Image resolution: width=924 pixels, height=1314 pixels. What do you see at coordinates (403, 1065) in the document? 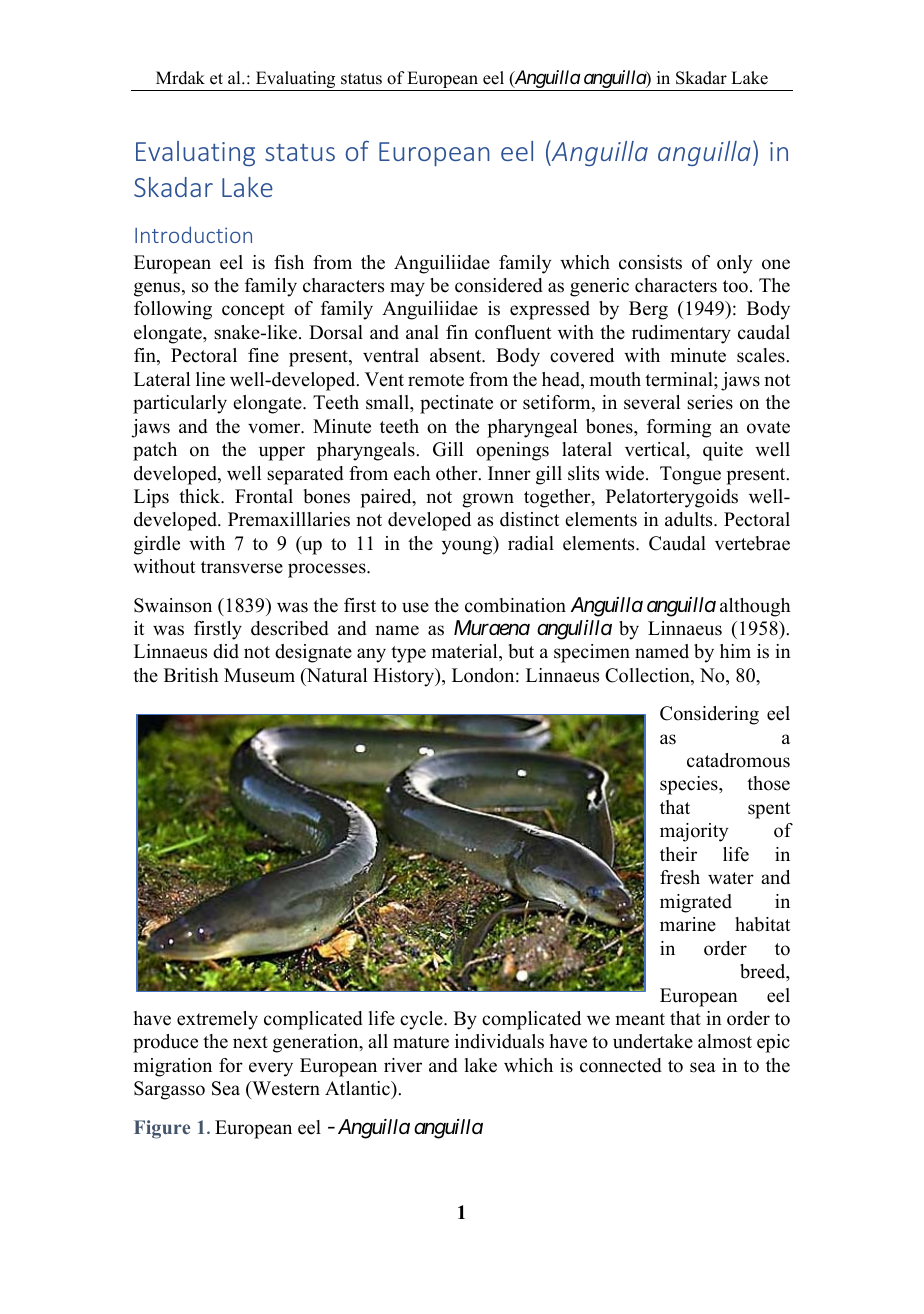
I see `river` at bounding box center [403, 1065].
